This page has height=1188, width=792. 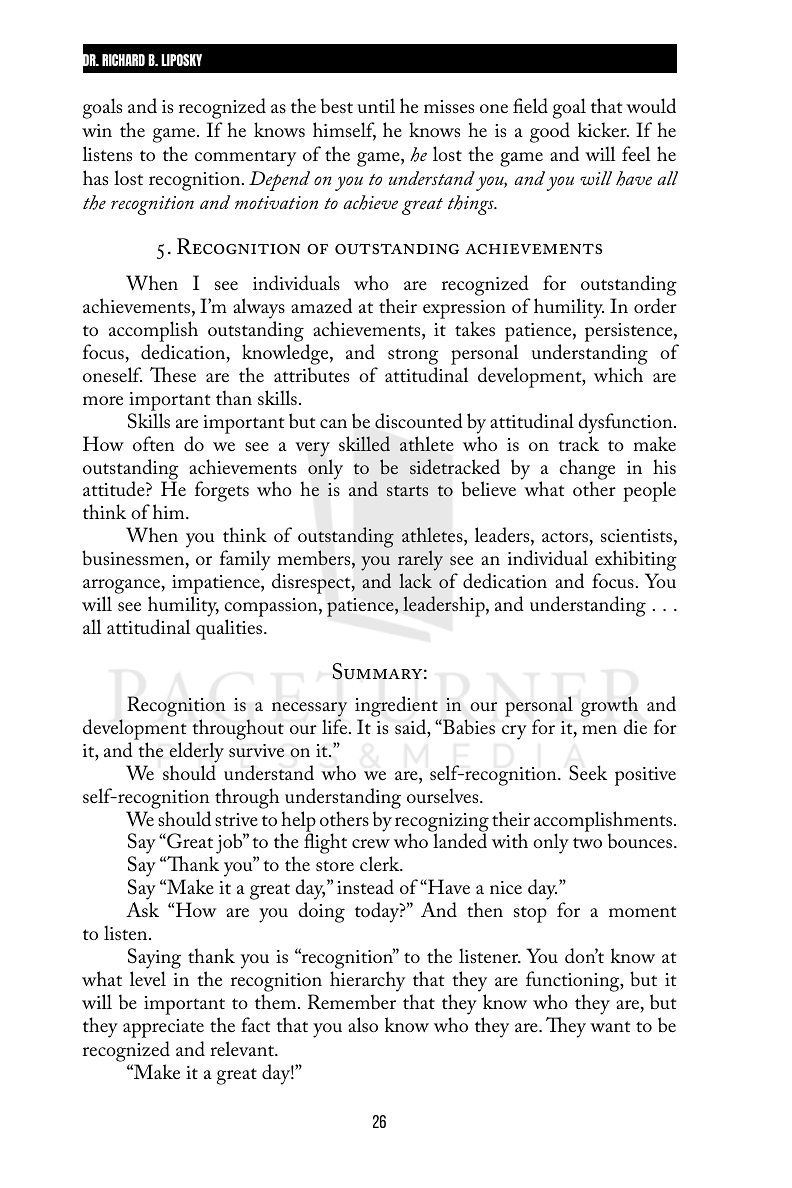 I want to click on until, so click(x=376, y=105).
